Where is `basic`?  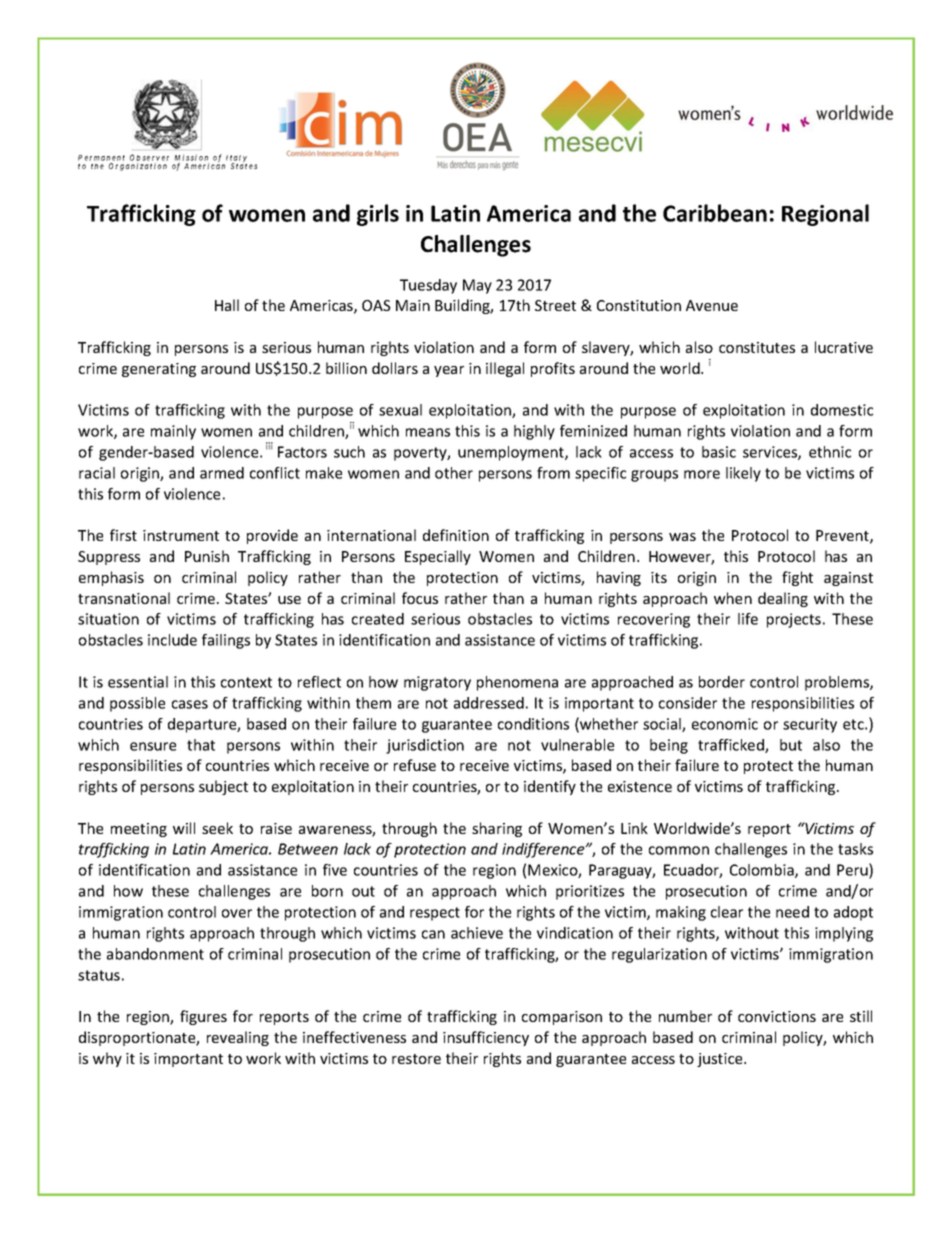
basic is located at coordinates (719, 452).
